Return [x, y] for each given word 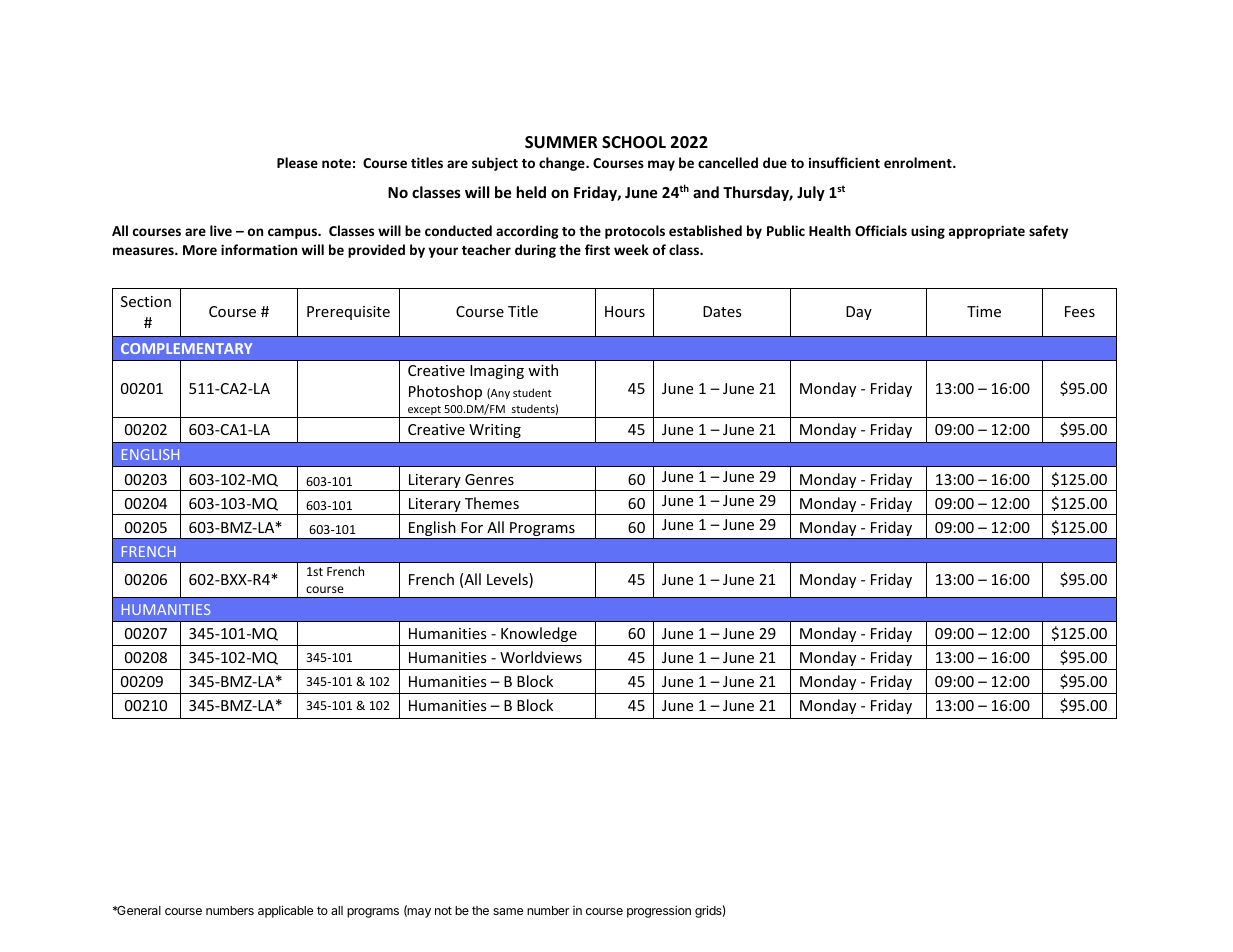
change [563, 164]
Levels [508, 580]
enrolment [919, 162]
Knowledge [539, 634]
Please [297, 162]
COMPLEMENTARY [186, 348]
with [543, 370]
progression [659, 911]
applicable [285, 911]
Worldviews [541, 657]
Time [984, 311]
